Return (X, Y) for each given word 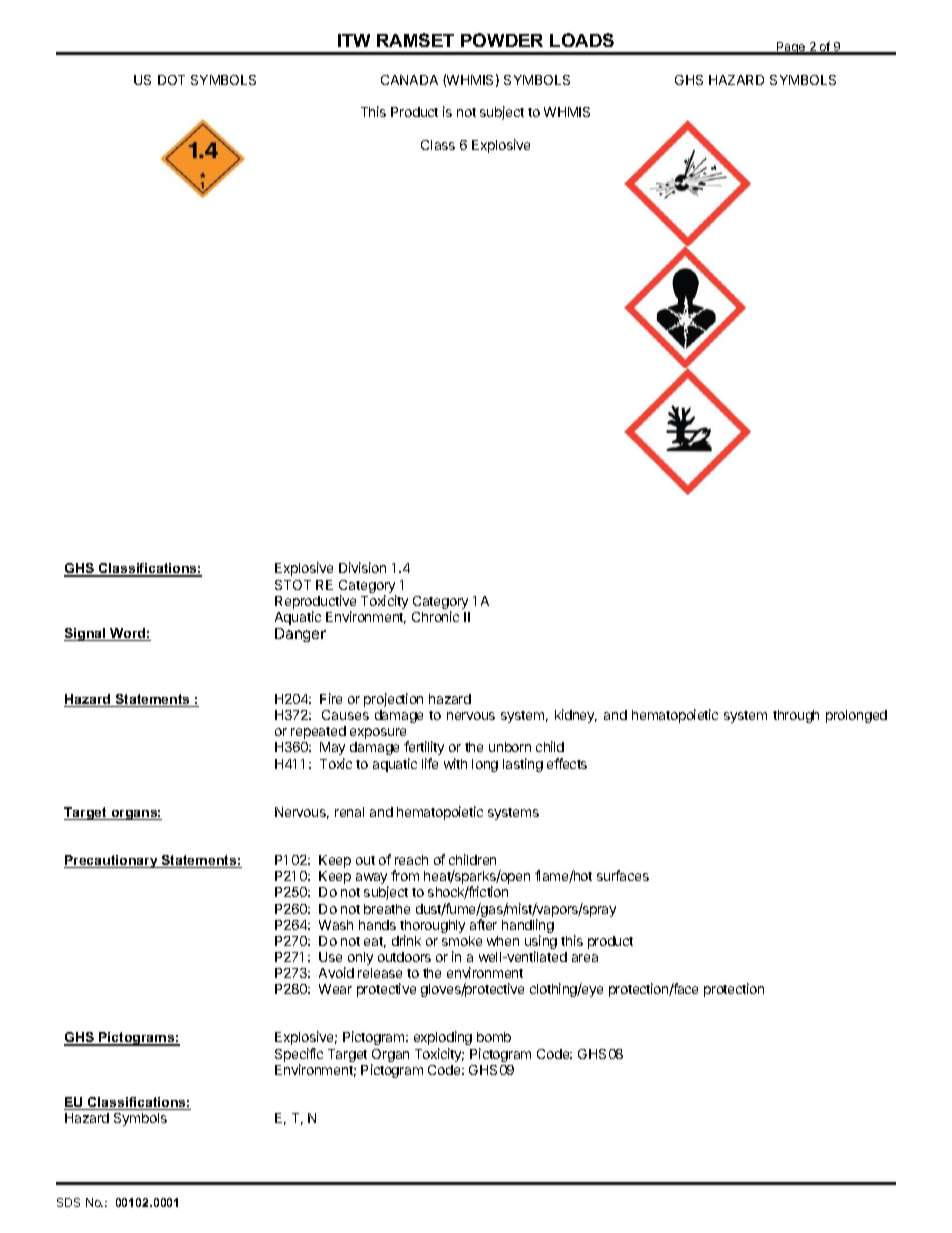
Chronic (435, 616)
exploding (443, 1040)
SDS (68, 1202)
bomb (494, 1037)
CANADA (409, 80)
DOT (171, 80)
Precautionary (112, 861)
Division (362, 567)
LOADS (582, 40)
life (430, 763)
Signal (86, 634)
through (796, 716)
